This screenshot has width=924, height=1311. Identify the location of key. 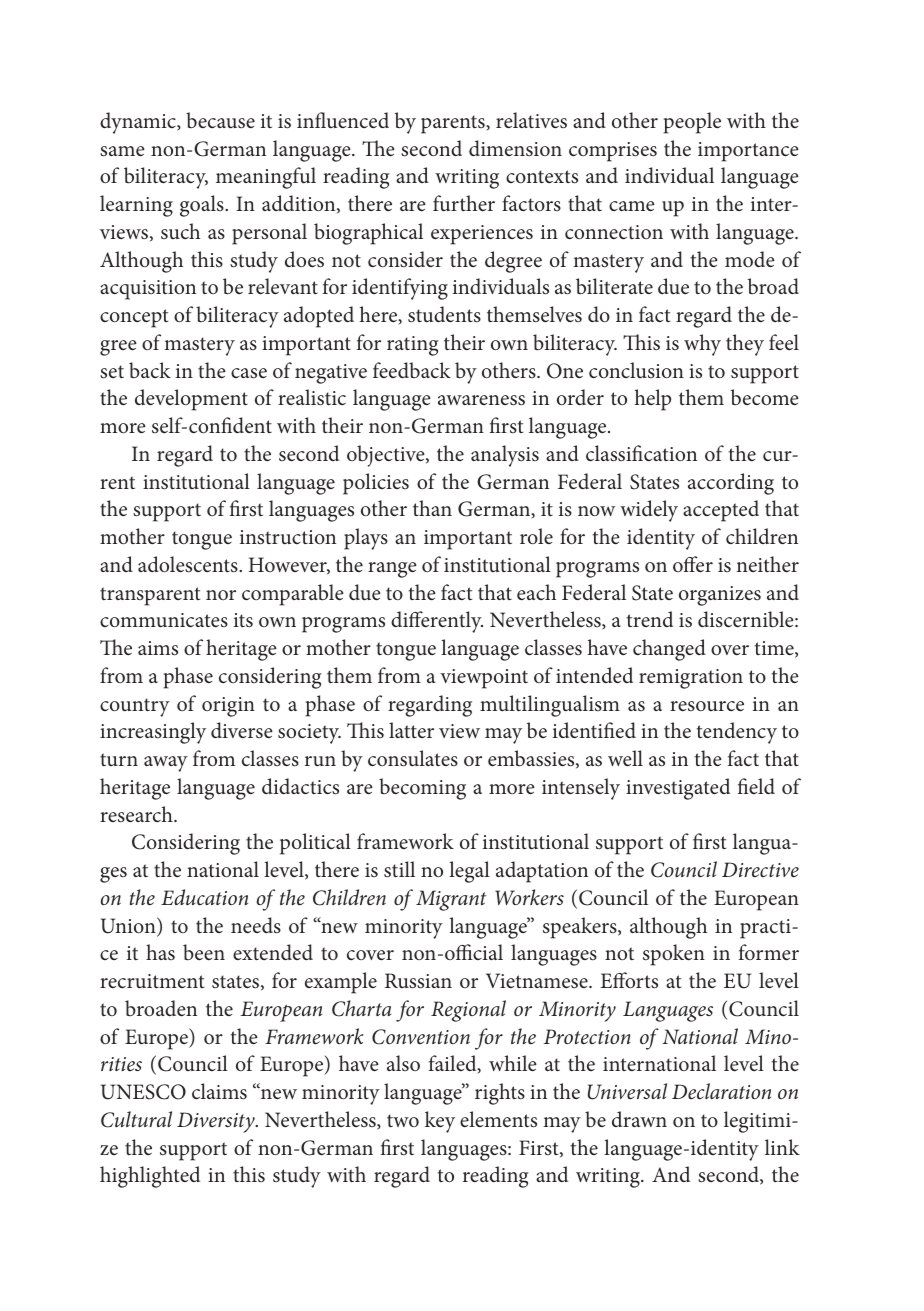
(440, 1122).
